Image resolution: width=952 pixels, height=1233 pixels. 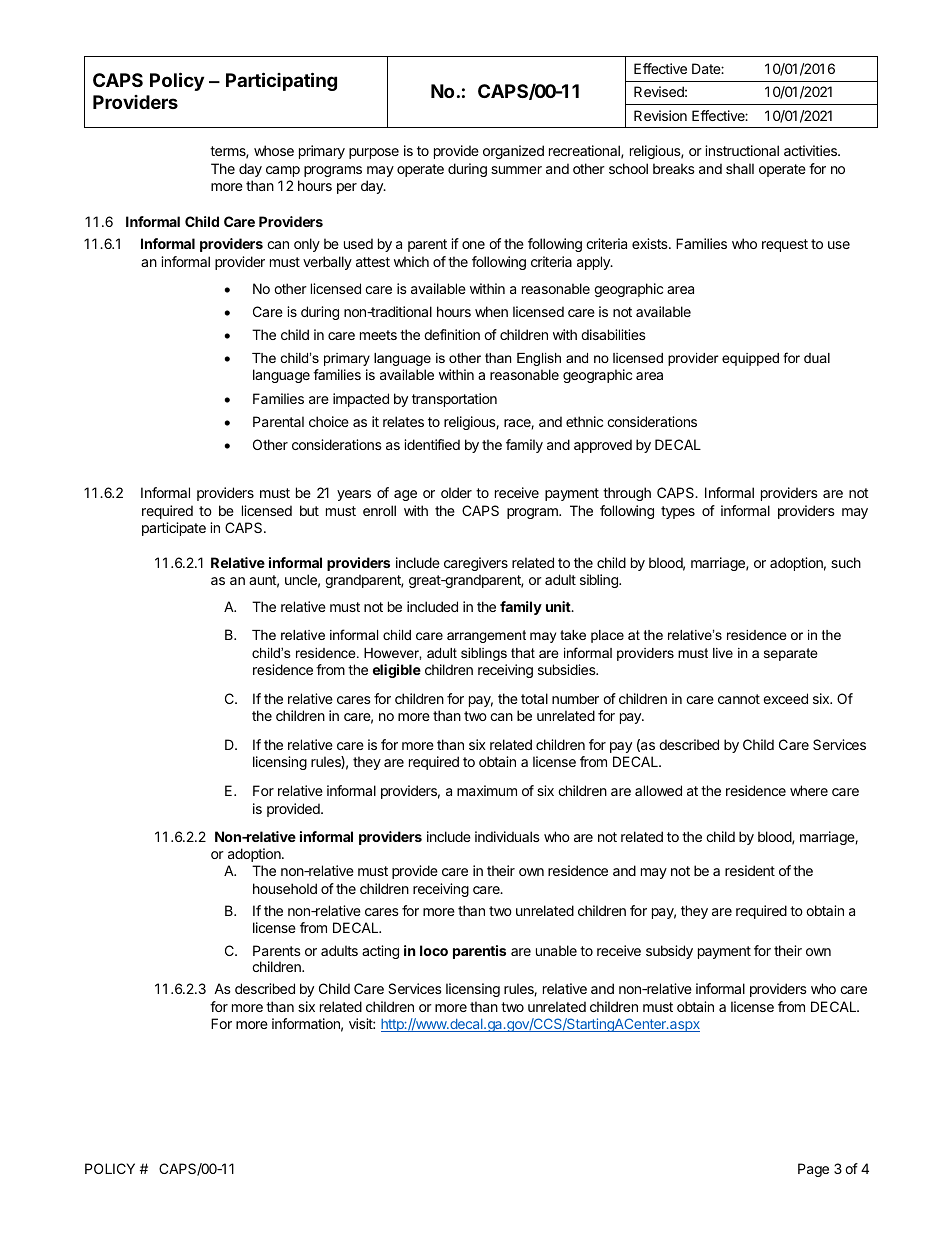 What do you see at coordinates (487, 790) in the screenshot?
I see `maximum` at bounding box center [487, 790].
